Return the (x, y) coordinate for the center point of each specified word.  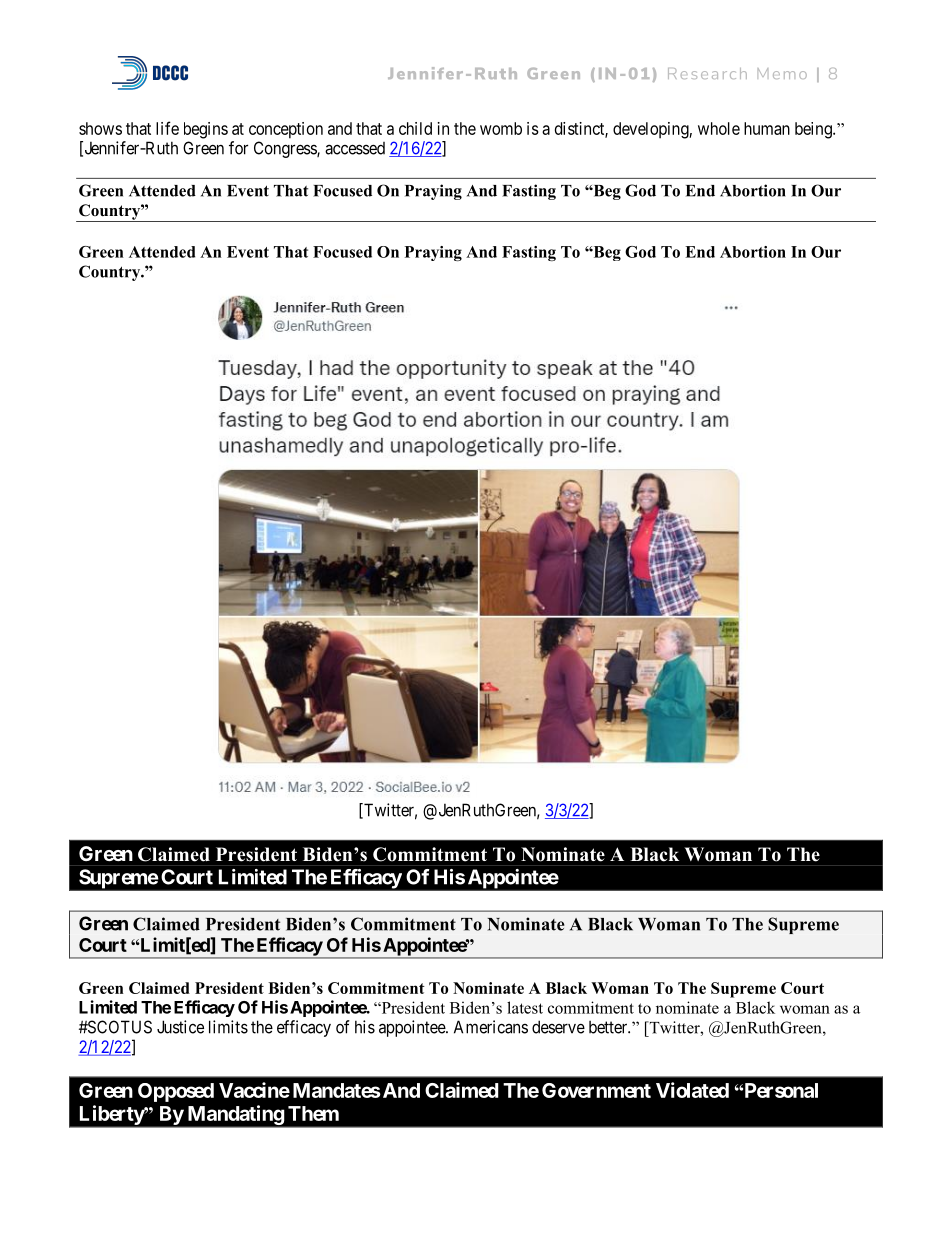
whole (719, 128)
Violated (692, 1090)
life (167, 128)
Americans (491, 1027)
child (415, 128)
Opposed (176, 1092)
